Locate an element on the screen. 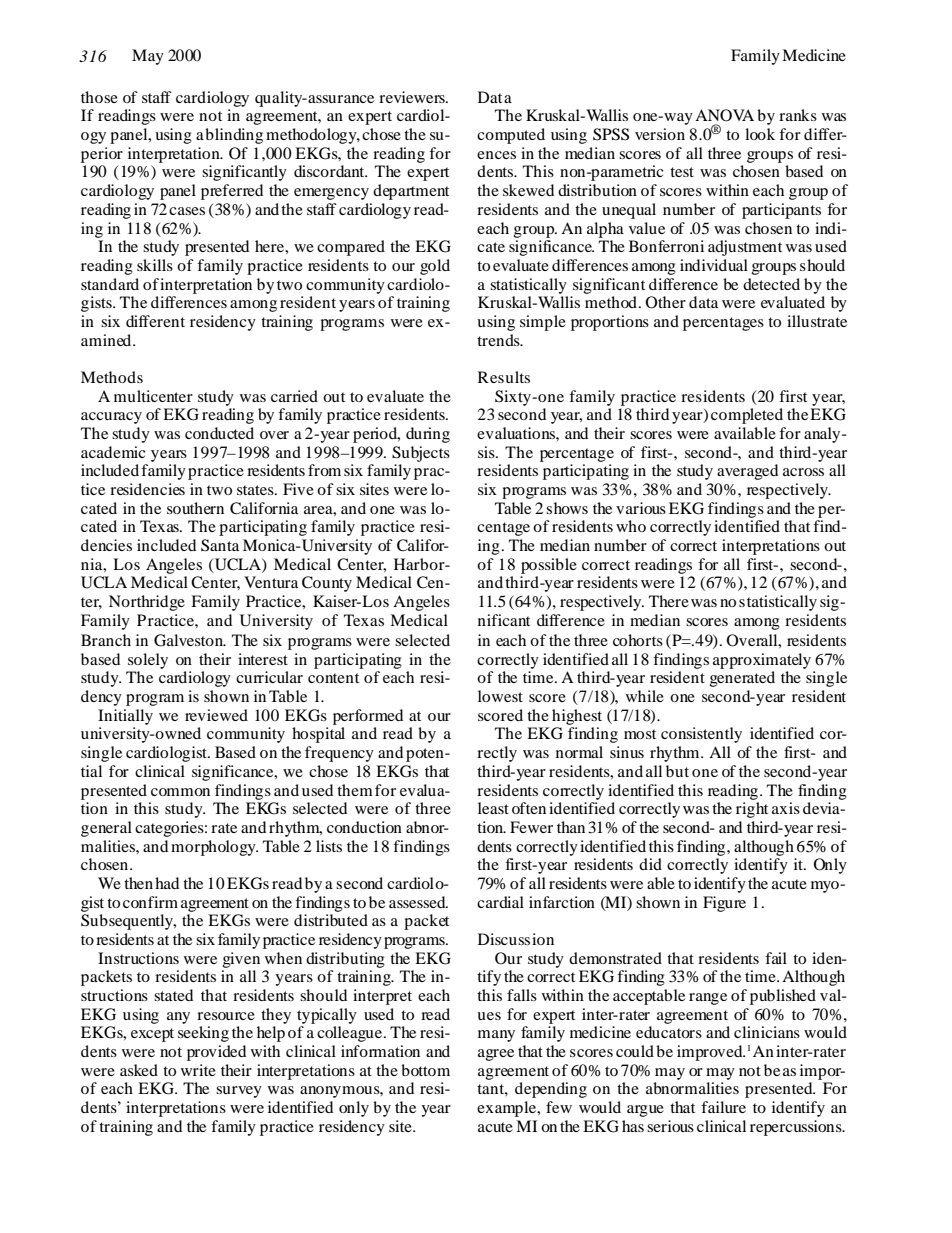 This screenshot has width=952, height=1233. least is located at coordinates (493, 808).
